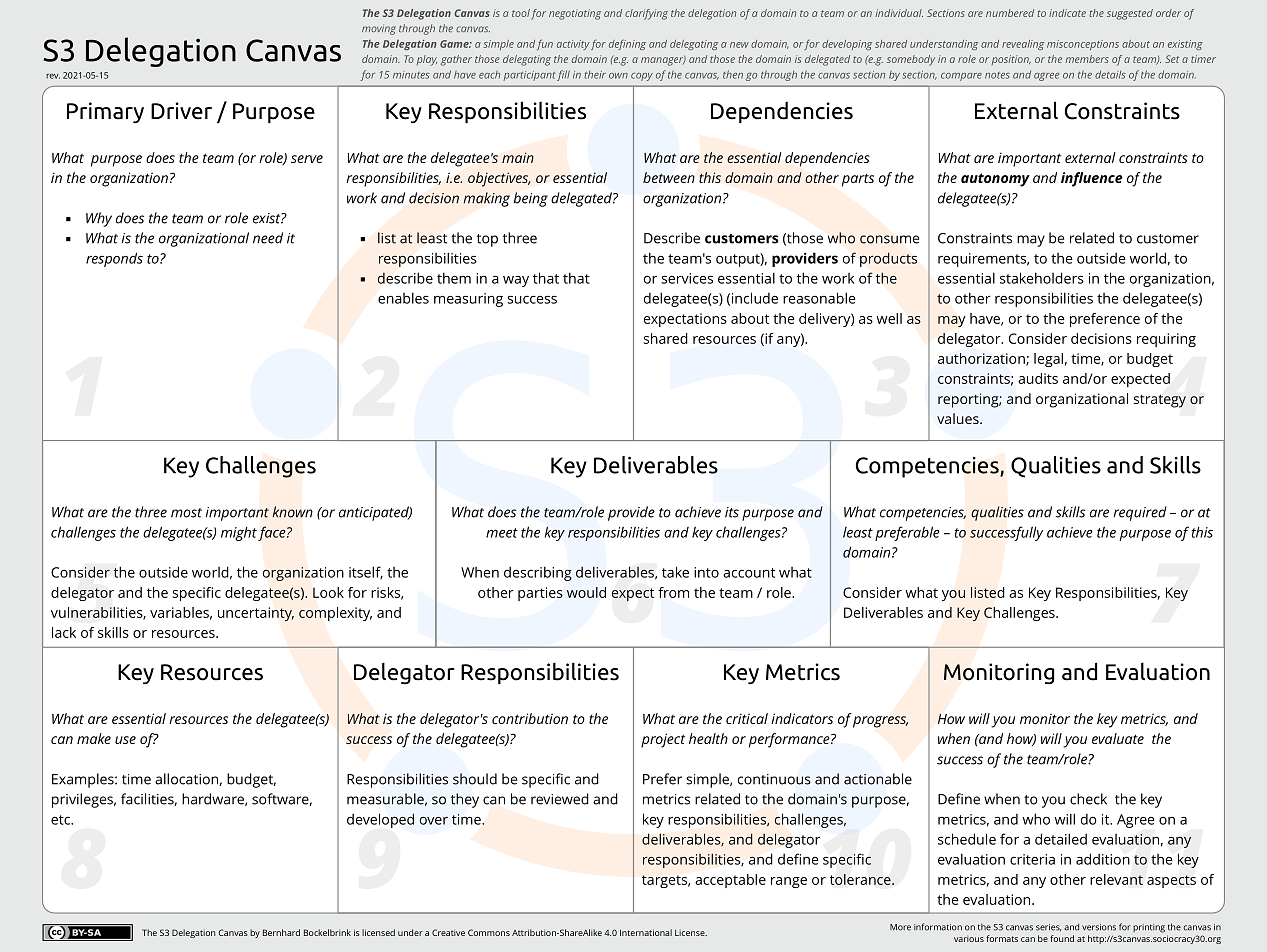  Describe the element at coordinates (1048, 360) in the document. I see `legal` at that location.
